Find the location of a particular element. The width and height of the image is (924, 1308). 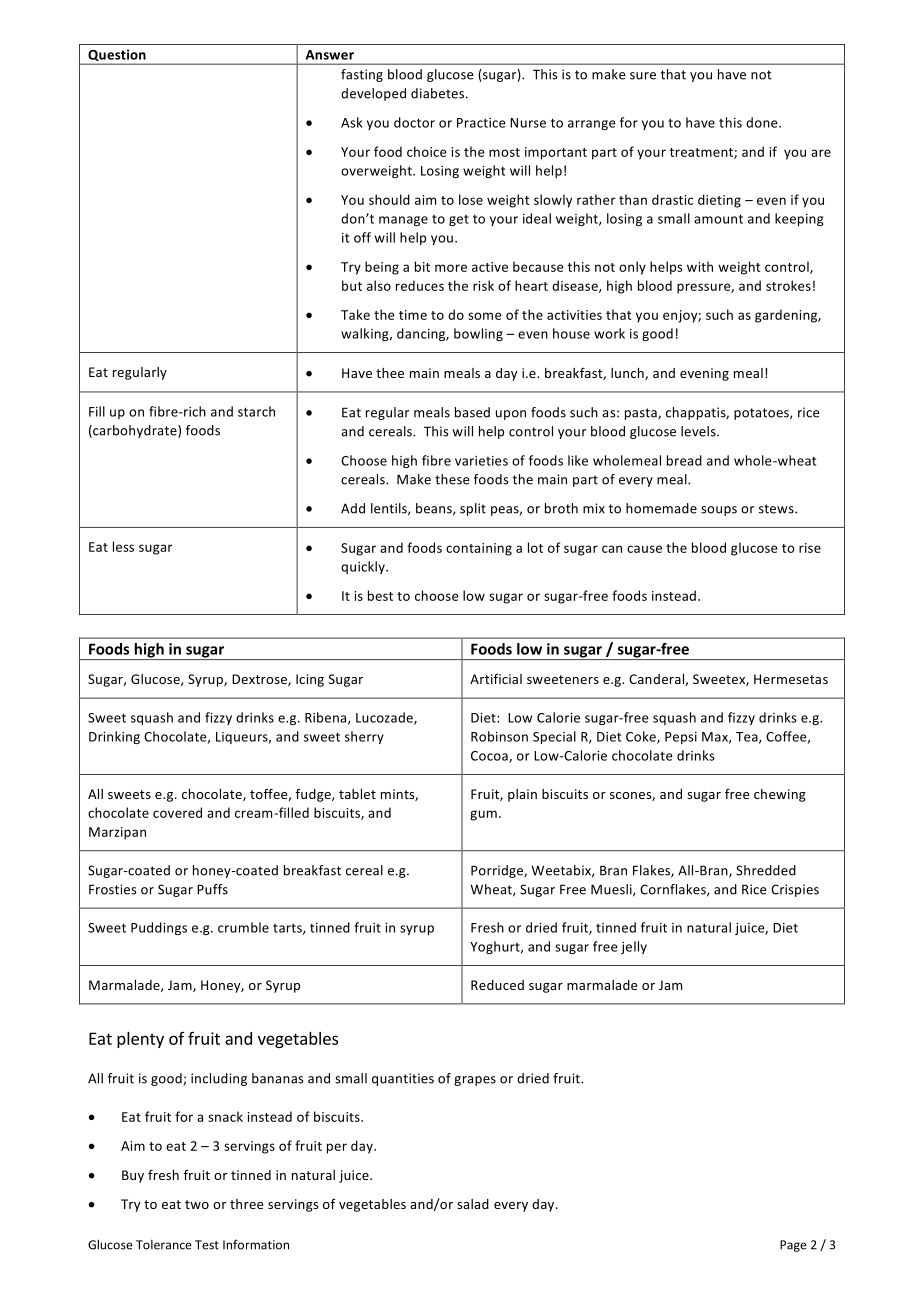

done is located at coordinates (763, 122).
